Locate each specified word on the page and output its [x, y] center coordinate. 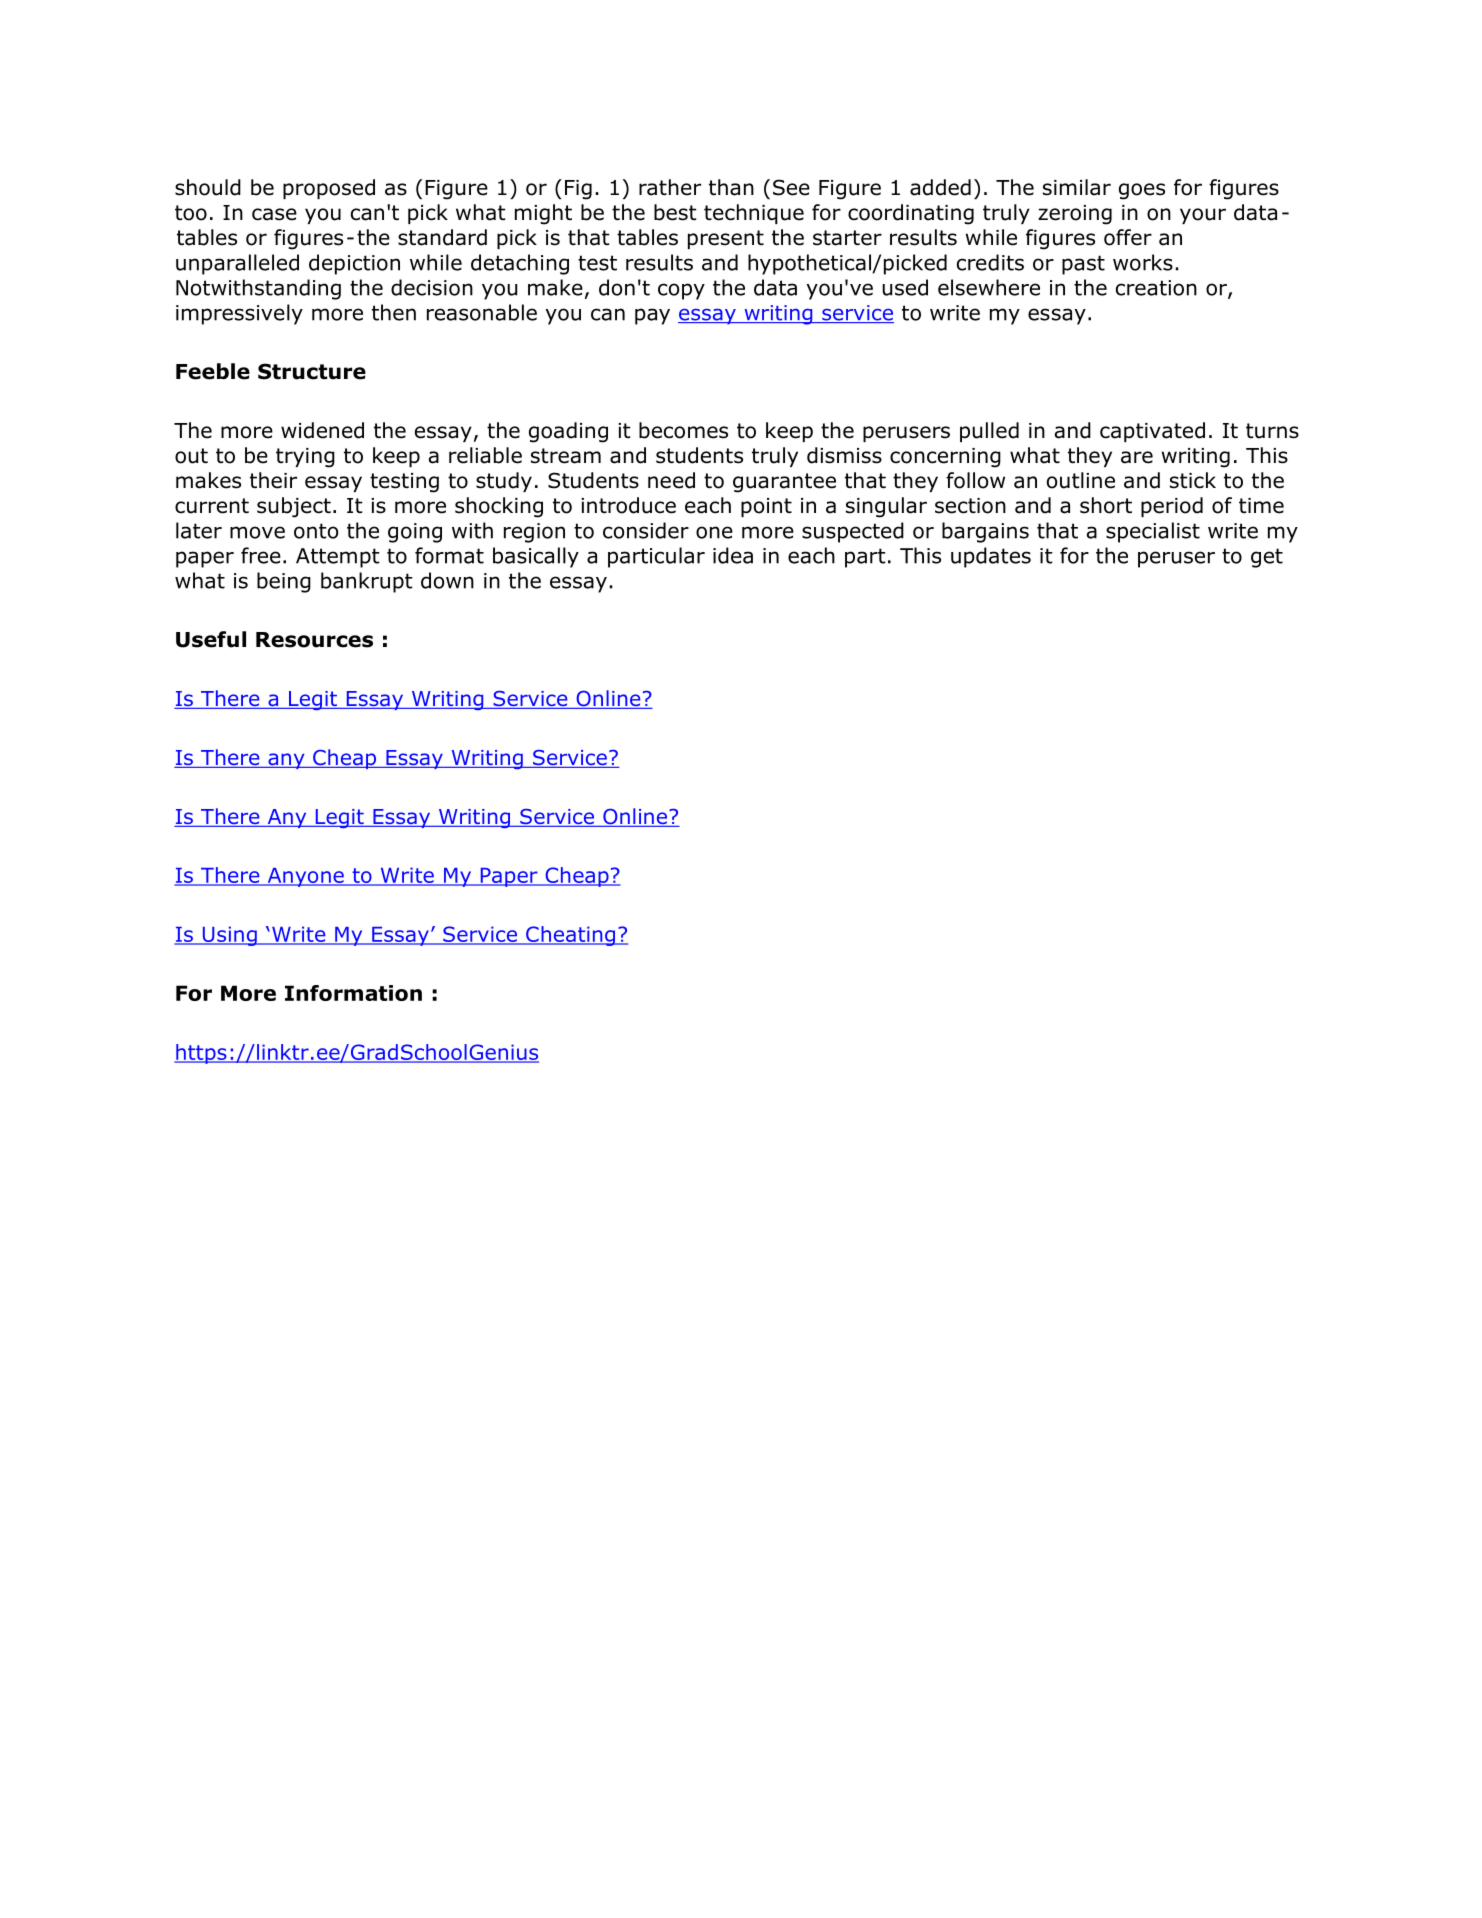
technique [754, 214]
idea [733, 555]
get [1267, 558]
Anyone [305, 877]
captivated [1152, 432]
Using [229, 936]
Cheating [571, 936]
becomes [683, 430]
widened [322, 430]
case [274, 214]
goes [1142, 191]
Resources [314, 640]
